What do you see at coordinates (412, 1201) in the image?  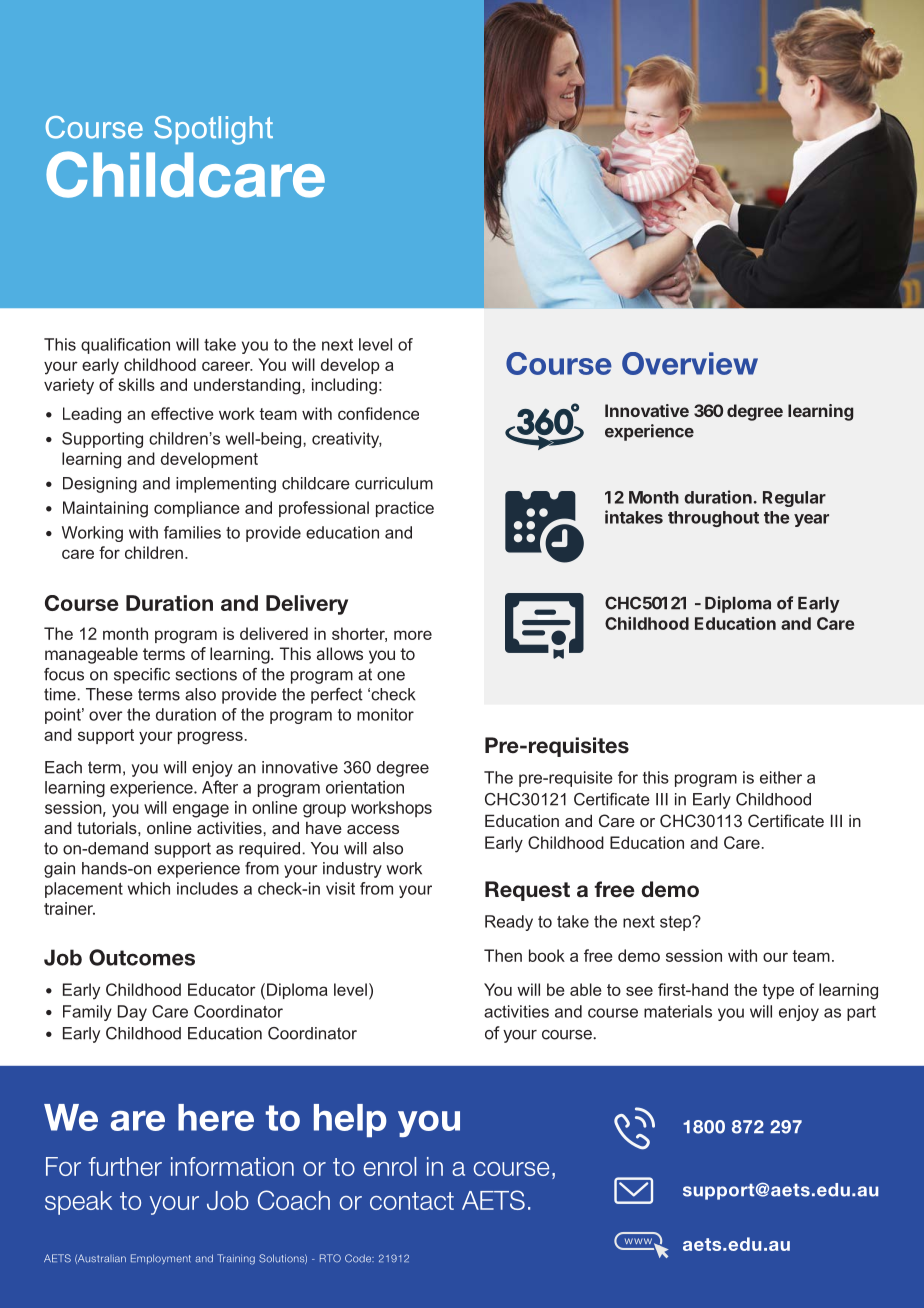 I see `contact` at bounding box center [412, 1201].
